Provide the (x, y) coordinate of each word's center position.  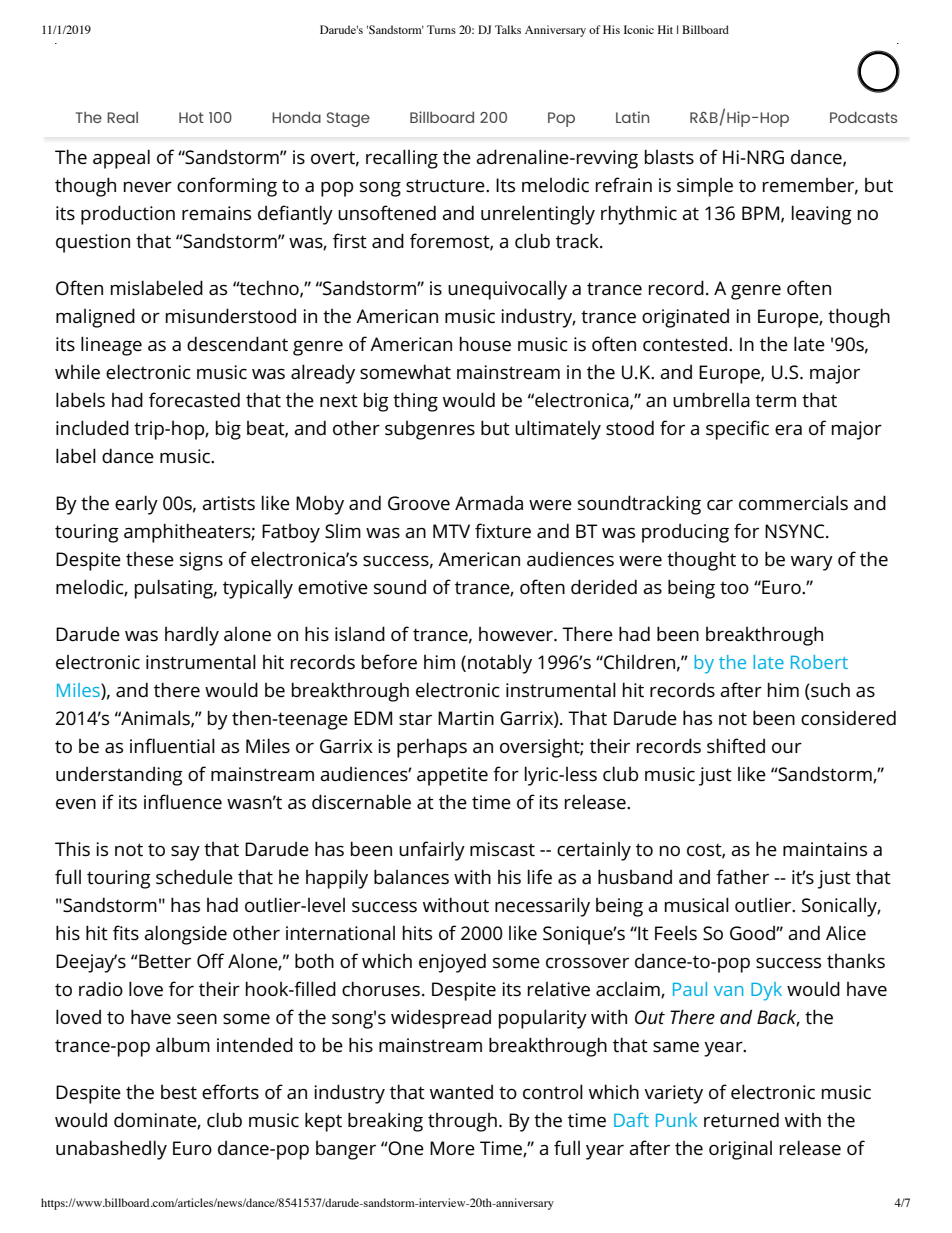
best (179, 1092)
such (829, 691)
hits (417, 932)
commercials (793, 503)
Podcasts (863, 117)
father (742, 876)
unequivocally (507, 290)
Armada (489, 502)
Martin (466, 718)
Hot (191, 117)
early (136, 505)
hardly (192, 636)
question (93, 243)
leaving (822, 215)
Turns (441, 29)
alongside (185, 935)
